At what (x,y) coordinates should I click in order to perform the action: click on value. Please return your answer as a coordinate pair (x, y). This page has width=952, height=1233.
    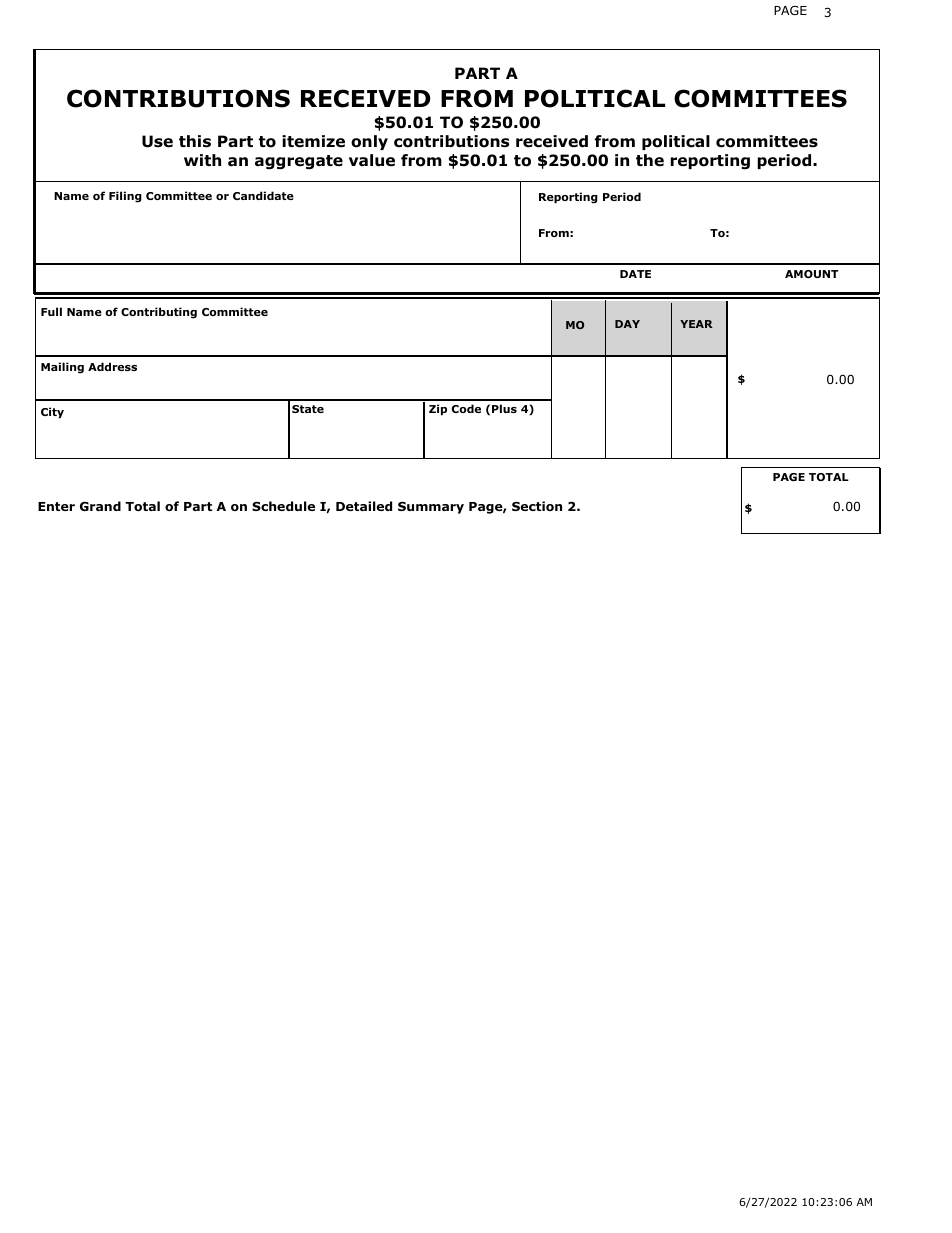
    Looking at the image, I should click on (372, 160).
